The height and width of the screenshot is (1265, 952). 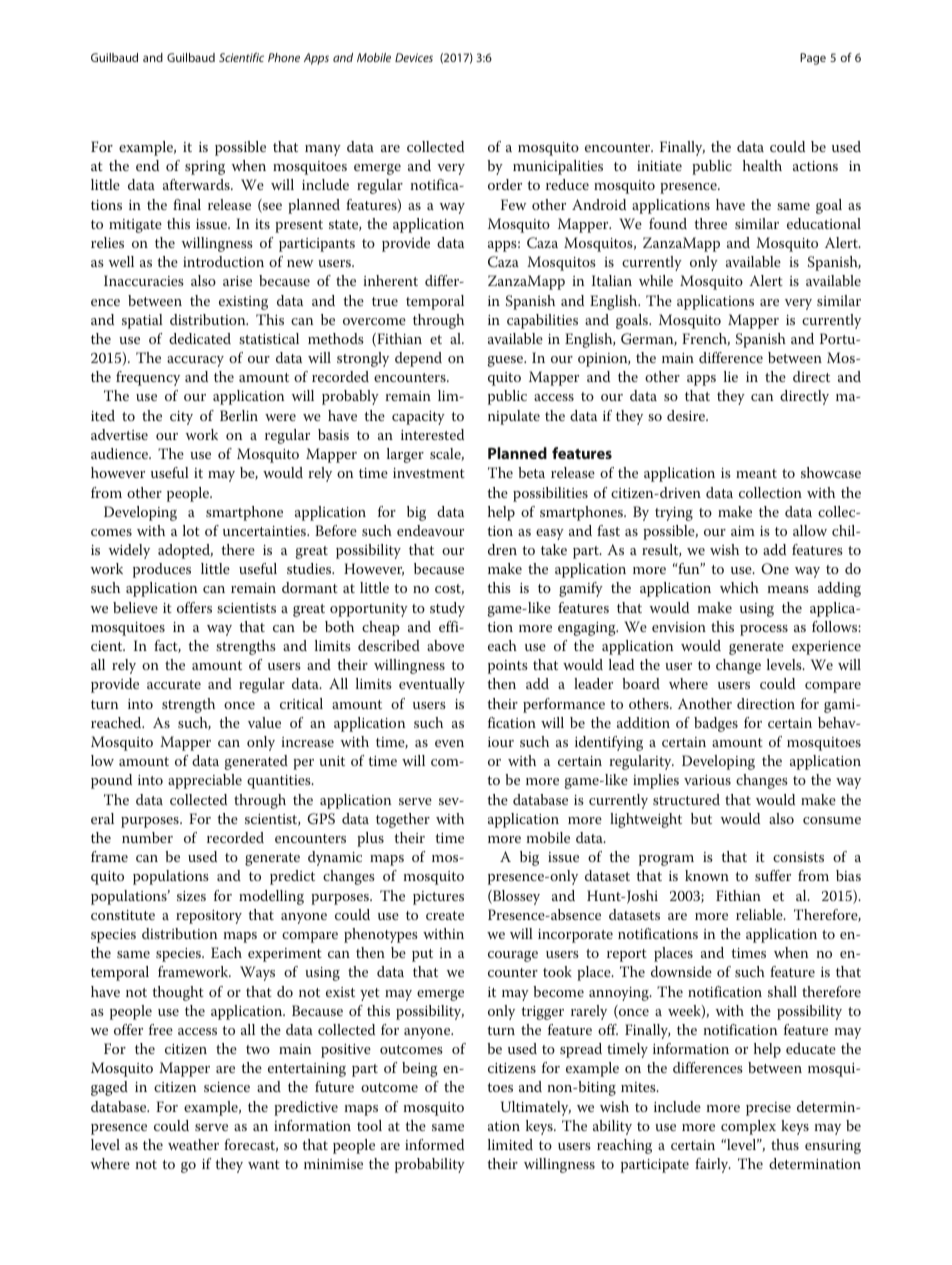 I want to click on spring, so click(x=205, y=168).
